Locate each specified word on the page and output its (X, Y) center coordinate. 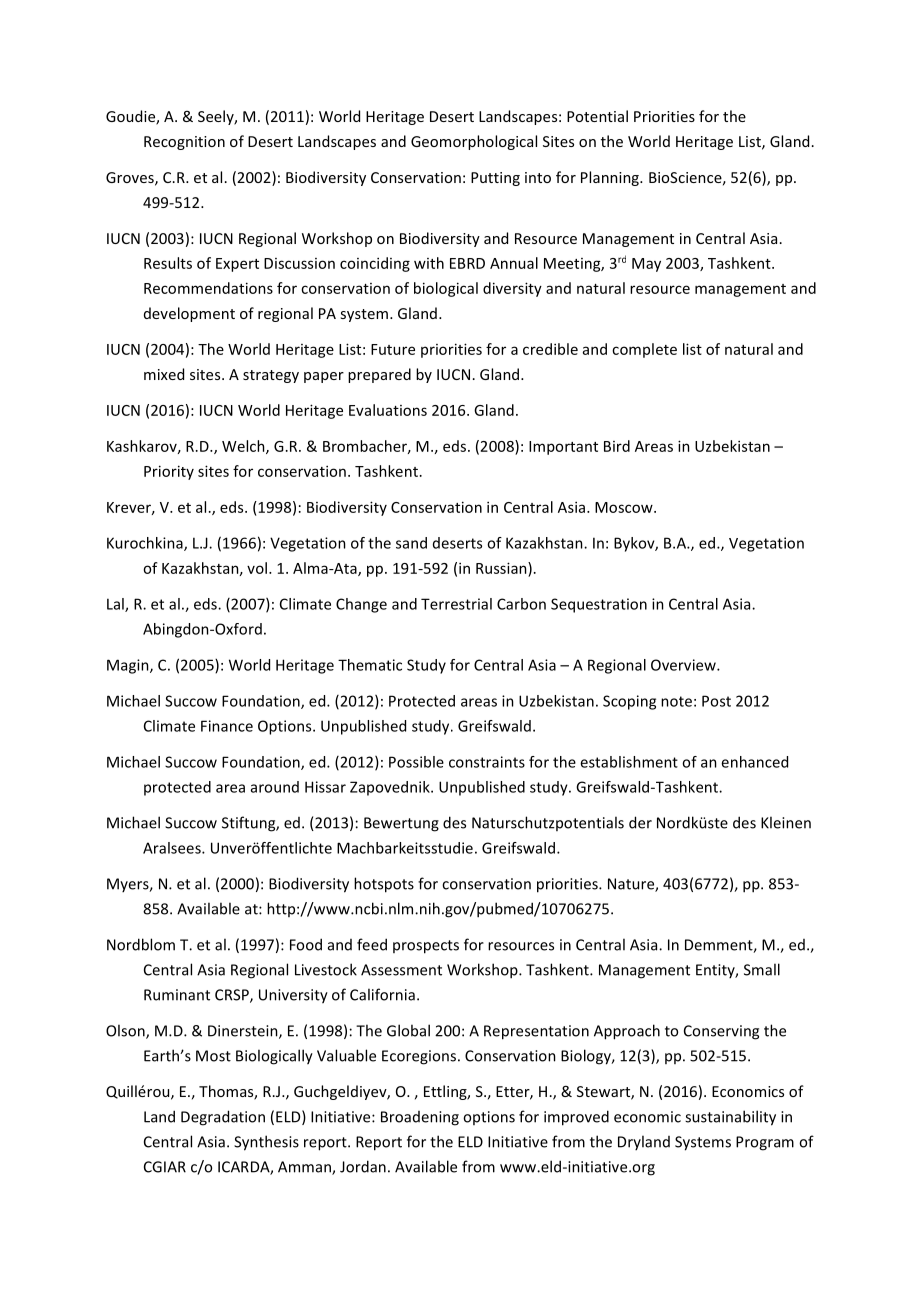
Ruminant (177, 995)
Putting (495, 179)
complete (644, 350)
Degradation (223, 1118)
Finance (227, 726)
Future (393, 349)
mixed (164, 374)
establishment (629, 762)
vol (257, 568)
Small (762, 969)
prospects (426, 947)
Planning (611, 178)
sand (411, 543)
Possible (416, 762)
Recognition (184, 143)
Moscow (625, 507)
